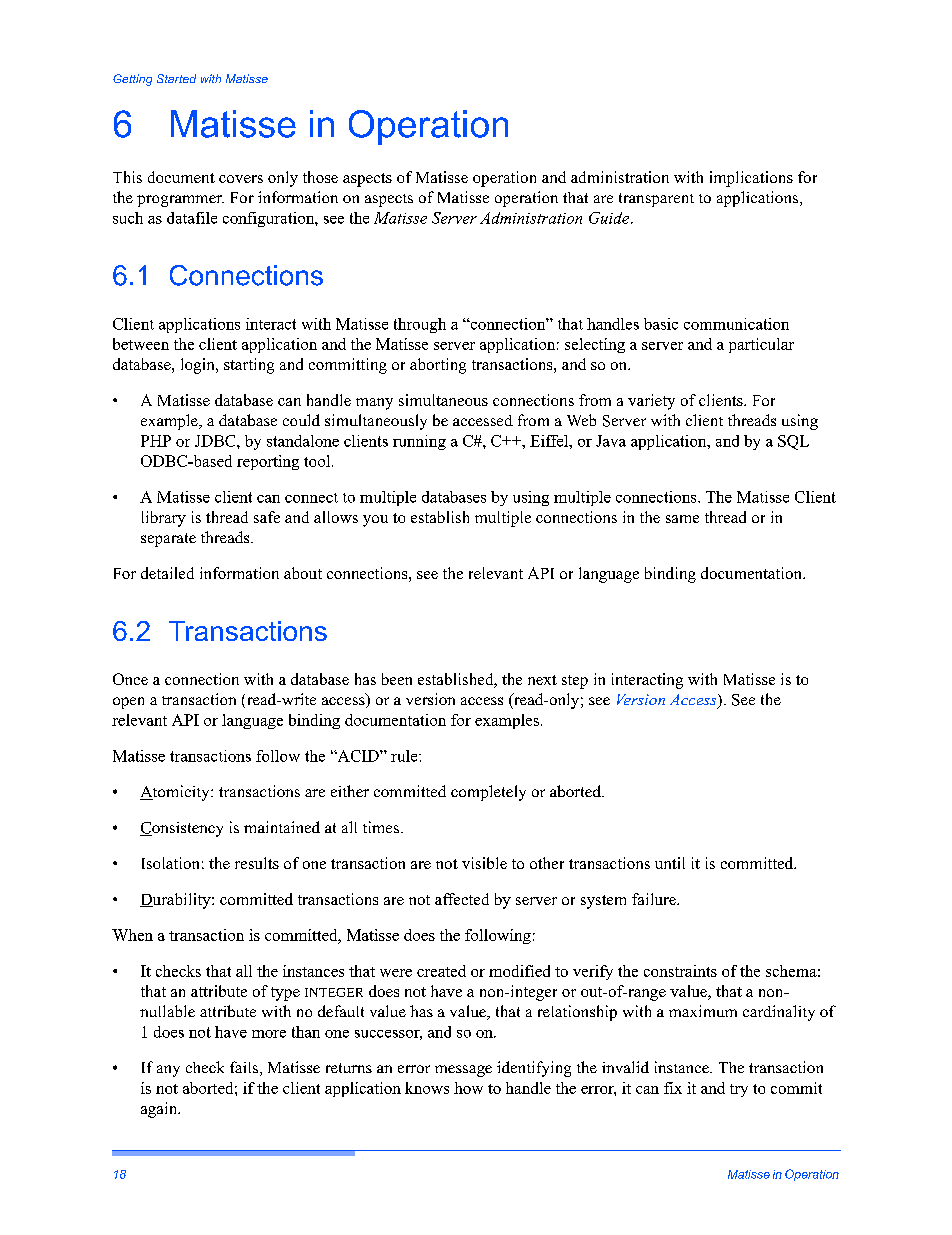 This screenshot has height=1235, width=952. What do you see at coordinates (320, 177) in the screenshot?
I see `those` at bounding box center [320, 177].
